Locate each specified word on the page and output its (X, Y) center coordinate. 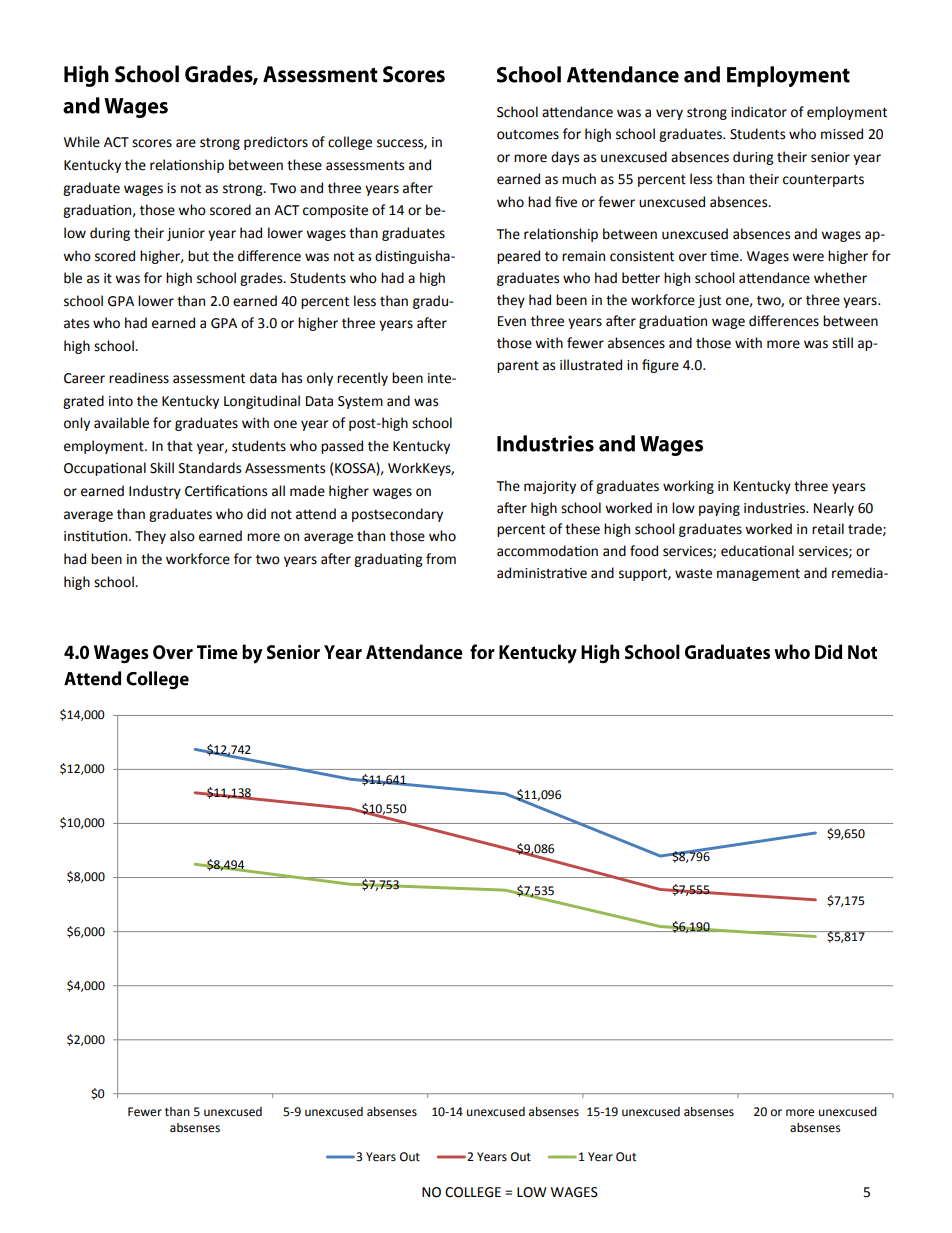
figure (660, 366)
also (182, 536)
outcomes (528, 135)
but (198, 256)
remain (583, 256)
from (441, 559)
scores (152, 143)
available (121, 423)
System (360, 402)
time (725, 256)
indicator (759, 112)
